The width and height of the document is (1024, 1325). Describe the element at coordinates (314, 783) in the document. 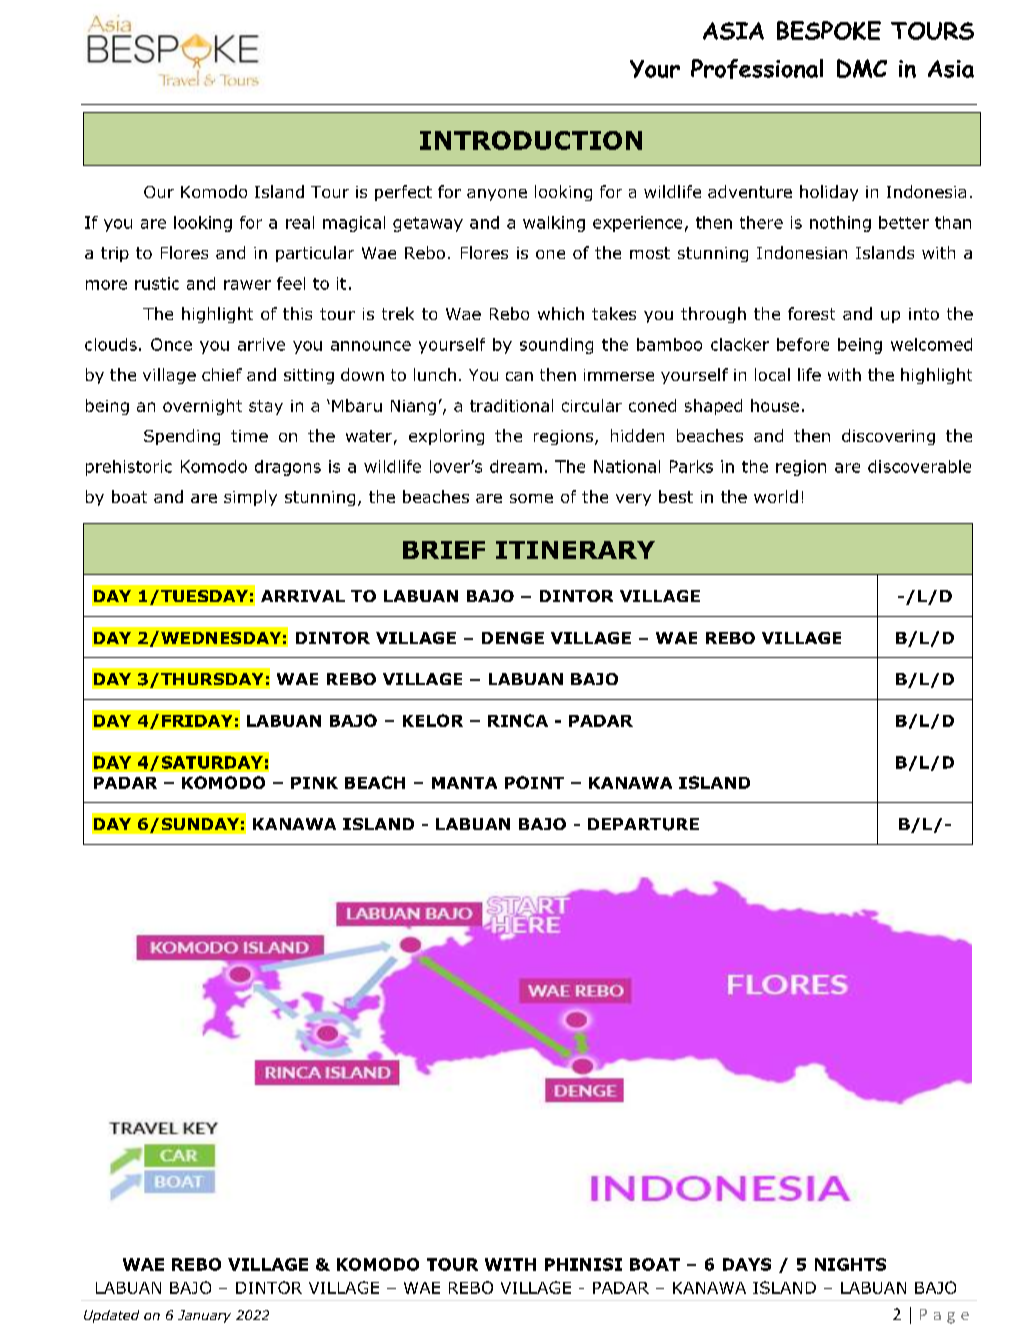

I see `PINK` at that location.
